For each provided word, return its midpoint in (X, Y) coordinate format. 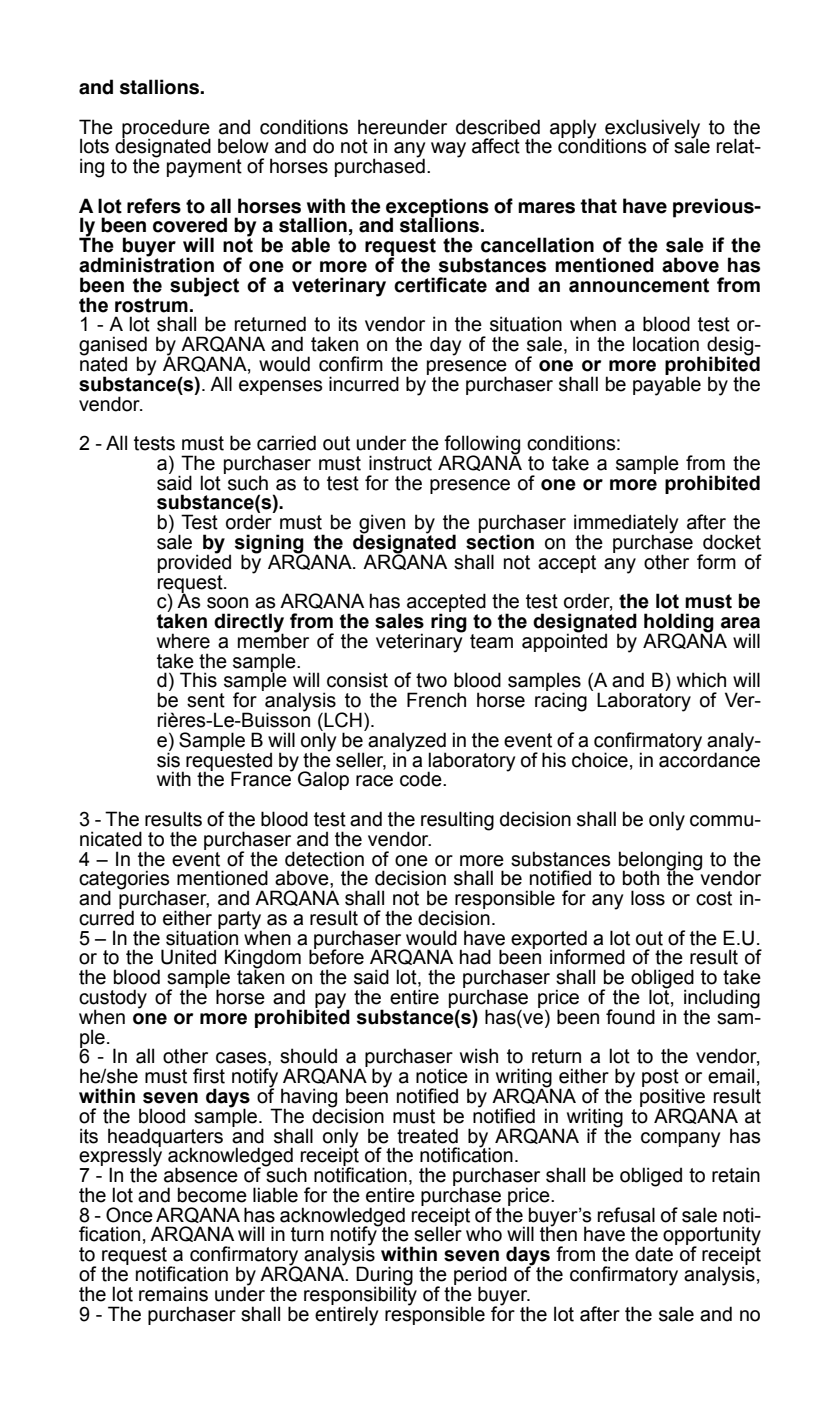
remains (173, 1294)
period (479, 1276)
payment (204, 168)
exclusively (651, 129)
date (654, 1254)
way (448, 150)
